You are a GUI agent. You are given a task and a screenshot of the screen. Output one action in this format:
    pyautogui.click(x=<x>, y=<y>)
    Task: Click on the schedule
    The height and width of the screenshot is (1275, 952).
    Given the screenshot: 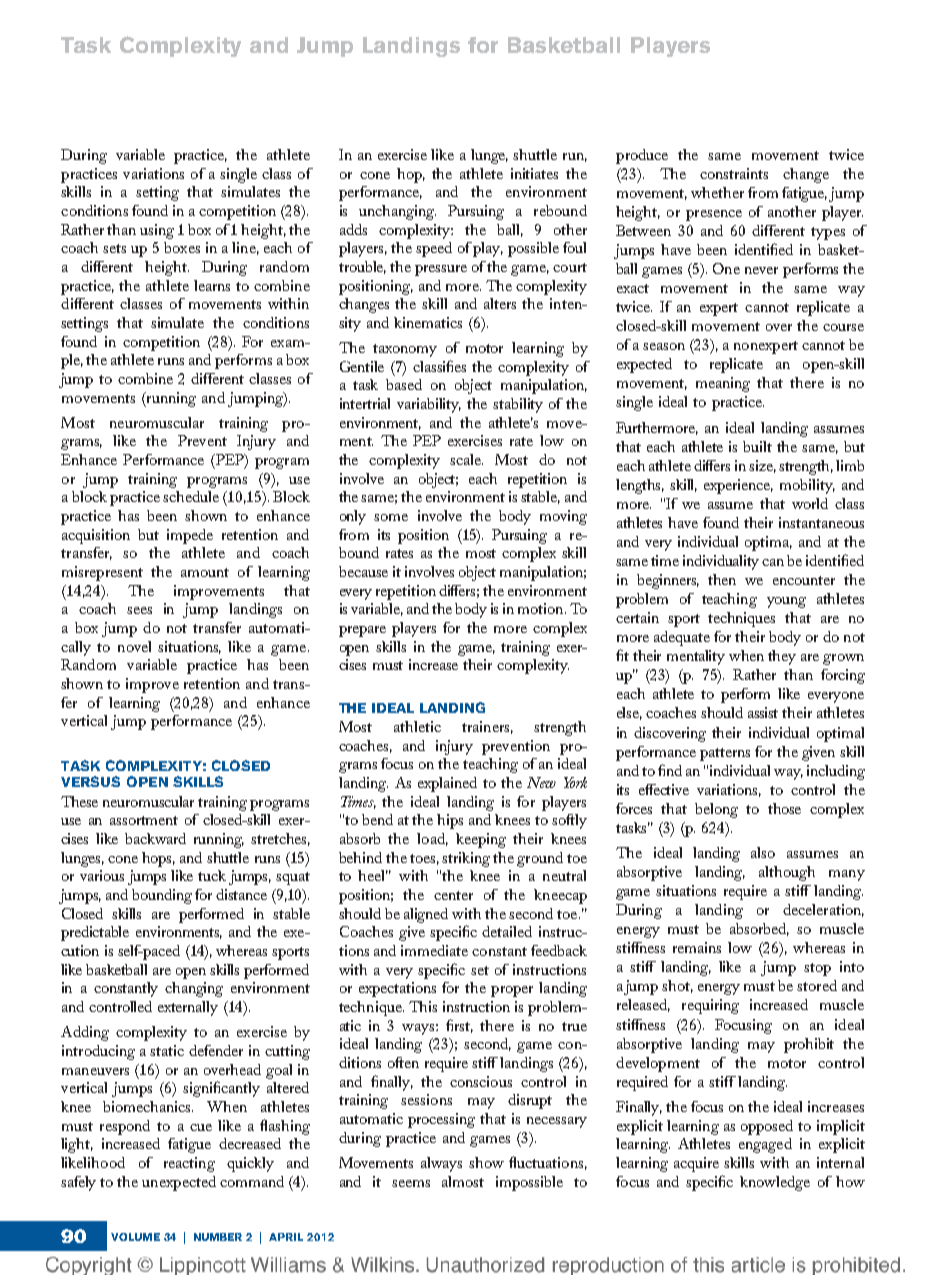 What is the action you would take?
    pyautogui.click(x=191, y=496)
